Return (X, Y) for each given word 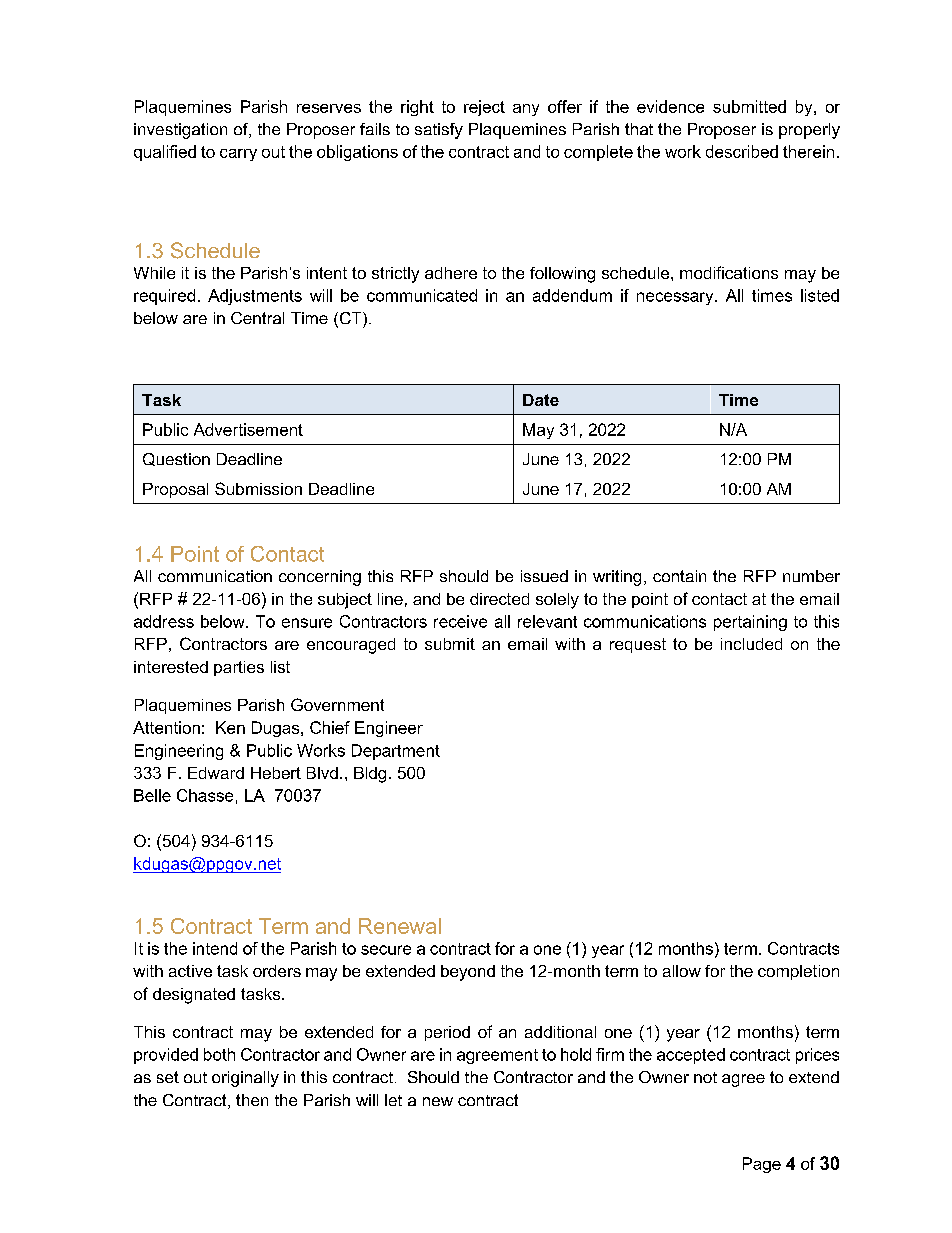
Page (762, 1165)
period (447, 1033)
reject (484, 108)
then (252, 1100)
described (742, 151)
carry (238, 155)
